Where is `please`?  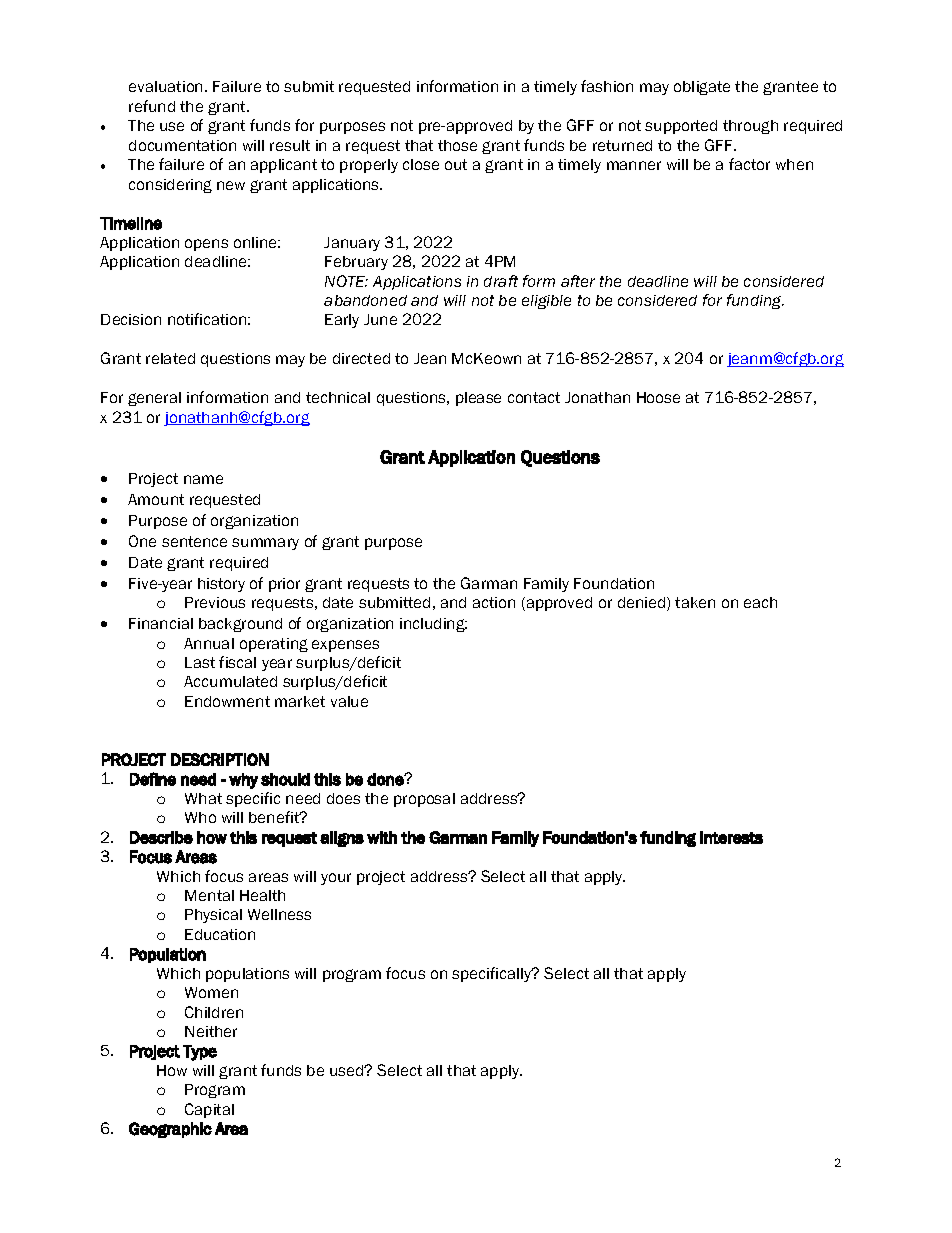
please is located at coordinates (478, 399).
